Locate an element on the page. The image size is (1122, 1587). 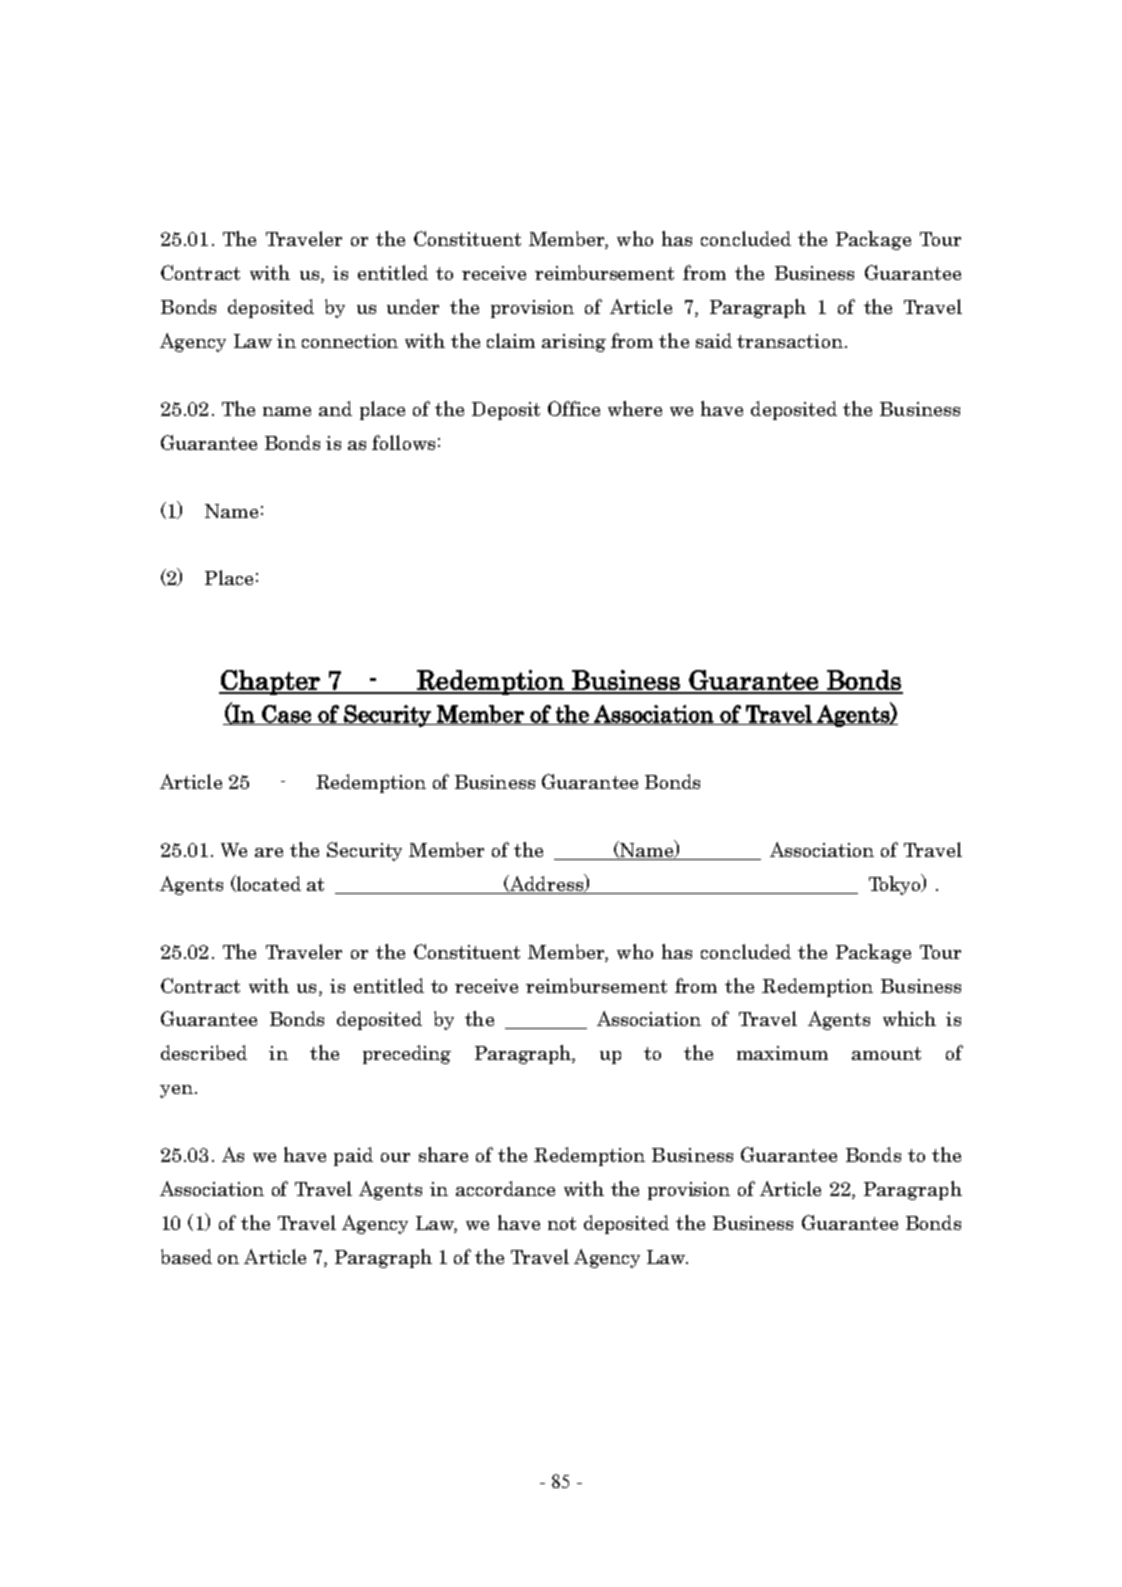
preceding is located at coordinates (407, 1054).
